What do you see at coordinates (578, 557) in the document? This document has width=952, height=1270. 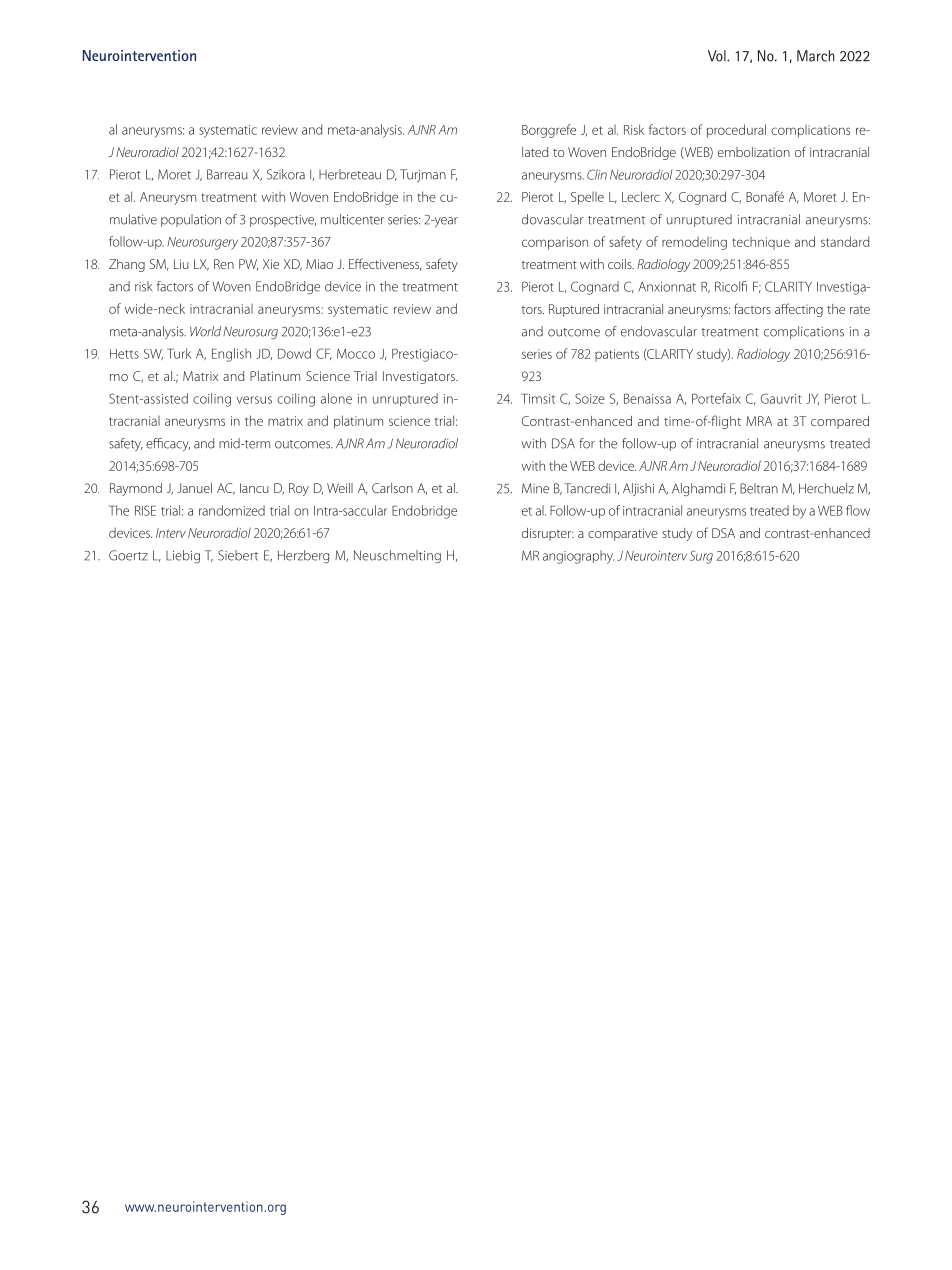 I see `angiography` at bounding box center [578, 557].
